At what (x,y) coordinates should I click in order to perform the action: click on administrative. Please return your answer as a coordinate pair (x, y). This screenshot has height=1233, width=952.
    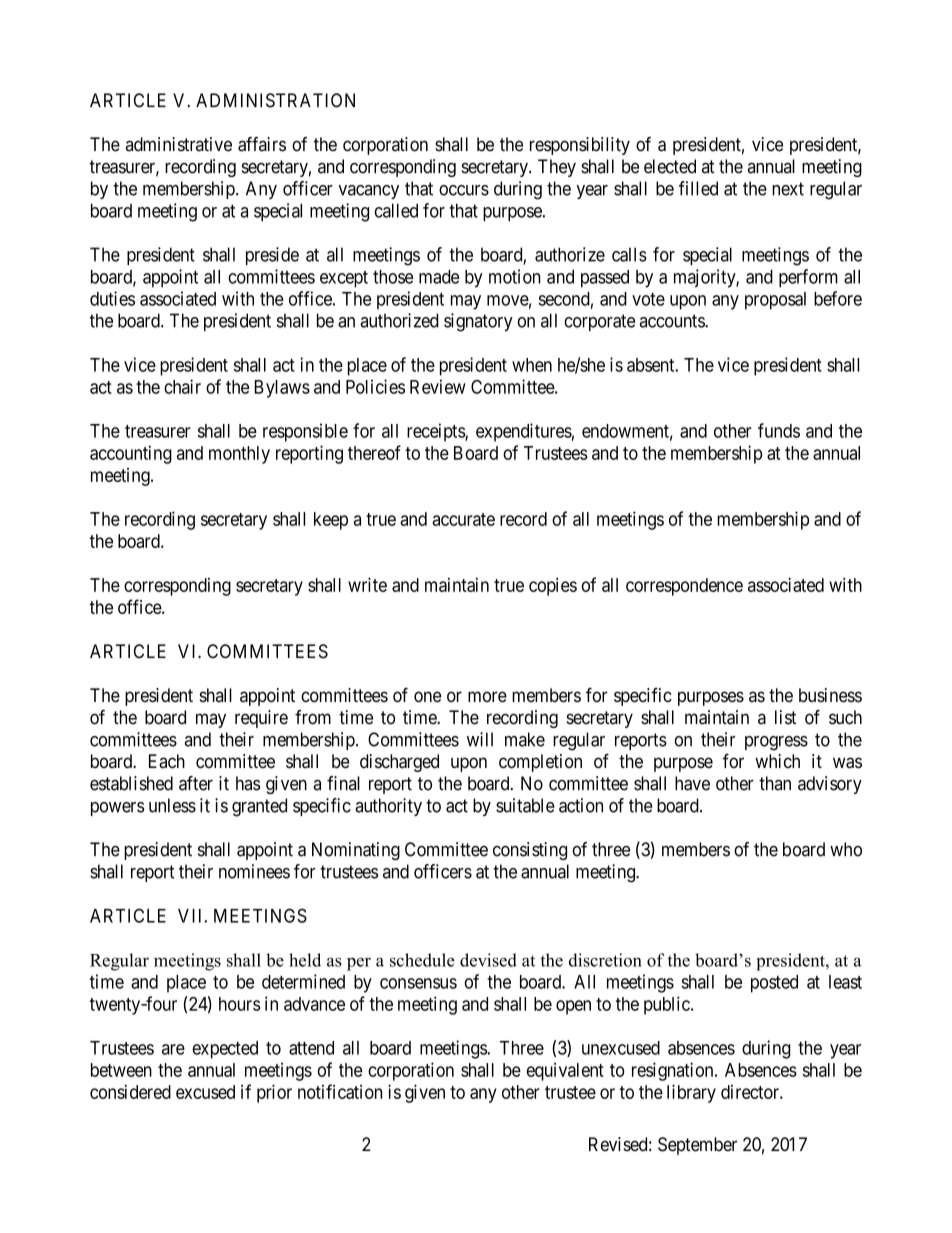
    Looking at the image, I should click on (179, 144).
